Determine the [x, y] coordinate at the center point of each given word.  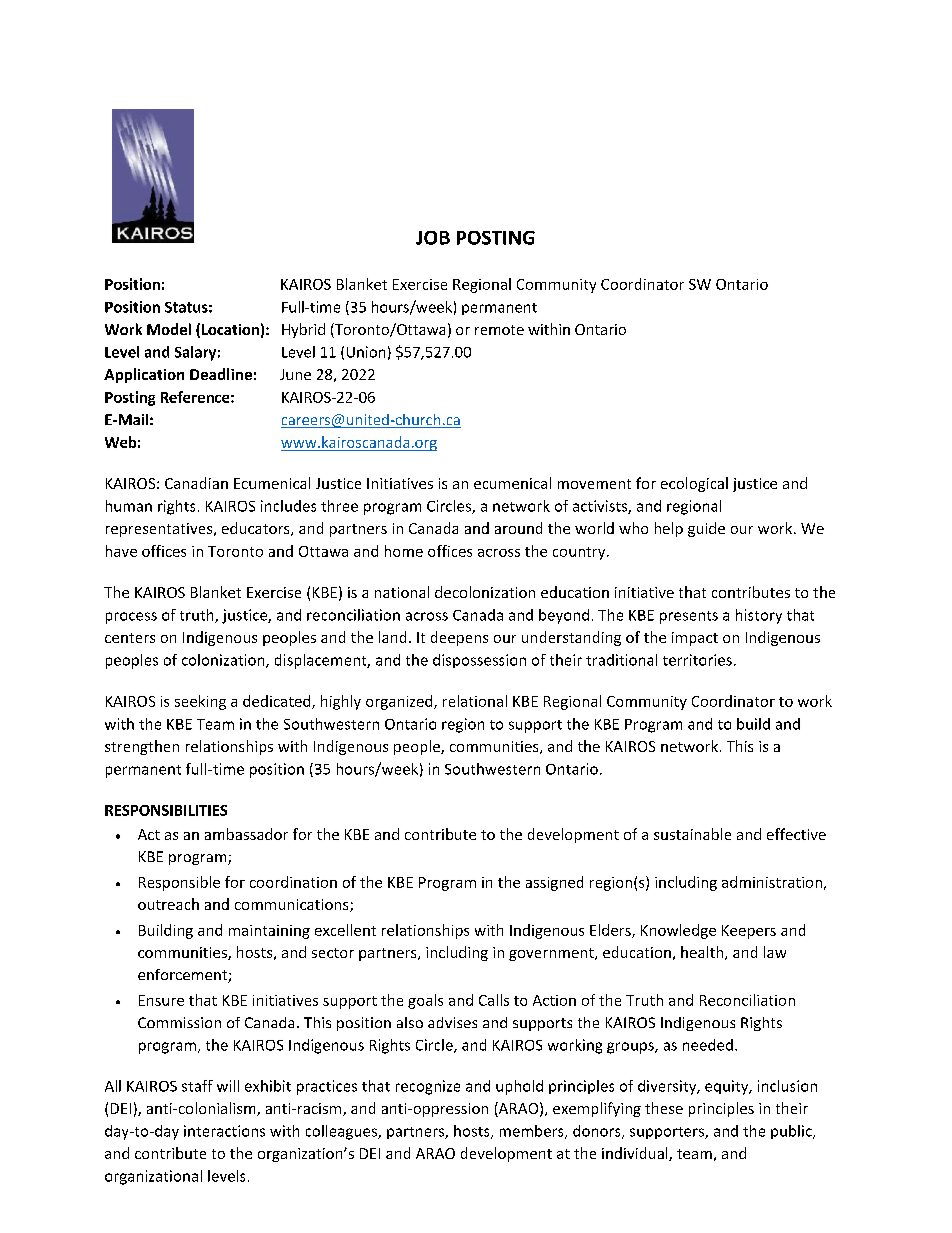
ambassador [246, 834]
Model [169, 329]
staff [197, 1086]
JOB [433, 238]
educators [257, 529]
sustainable [692, 834]
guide [706, 529]
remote [499, 330]
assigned [554, 883]
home [404, 551]
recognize [428, 1087]
